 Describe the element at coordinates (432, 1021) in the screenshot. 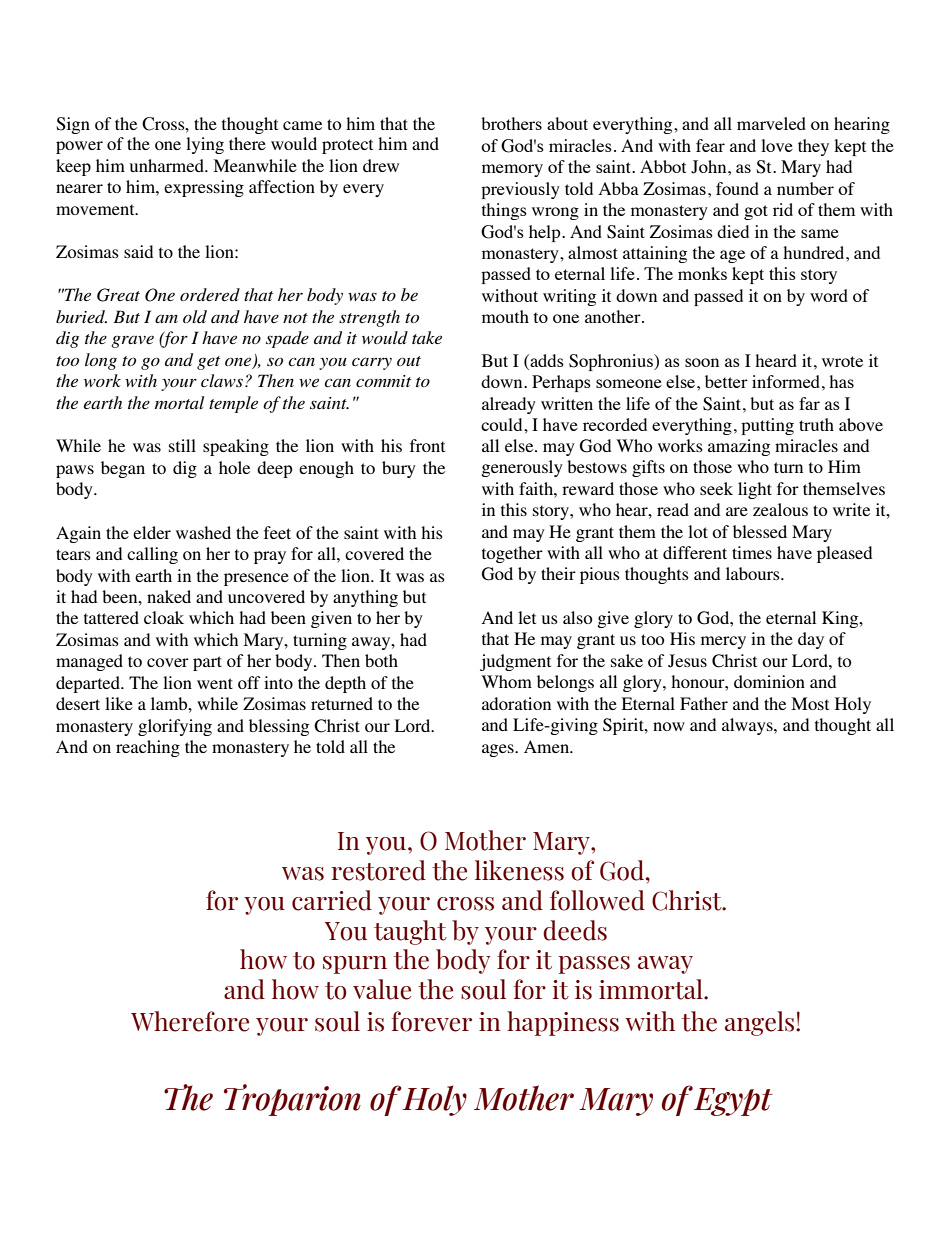

I see `forever` at that location.
